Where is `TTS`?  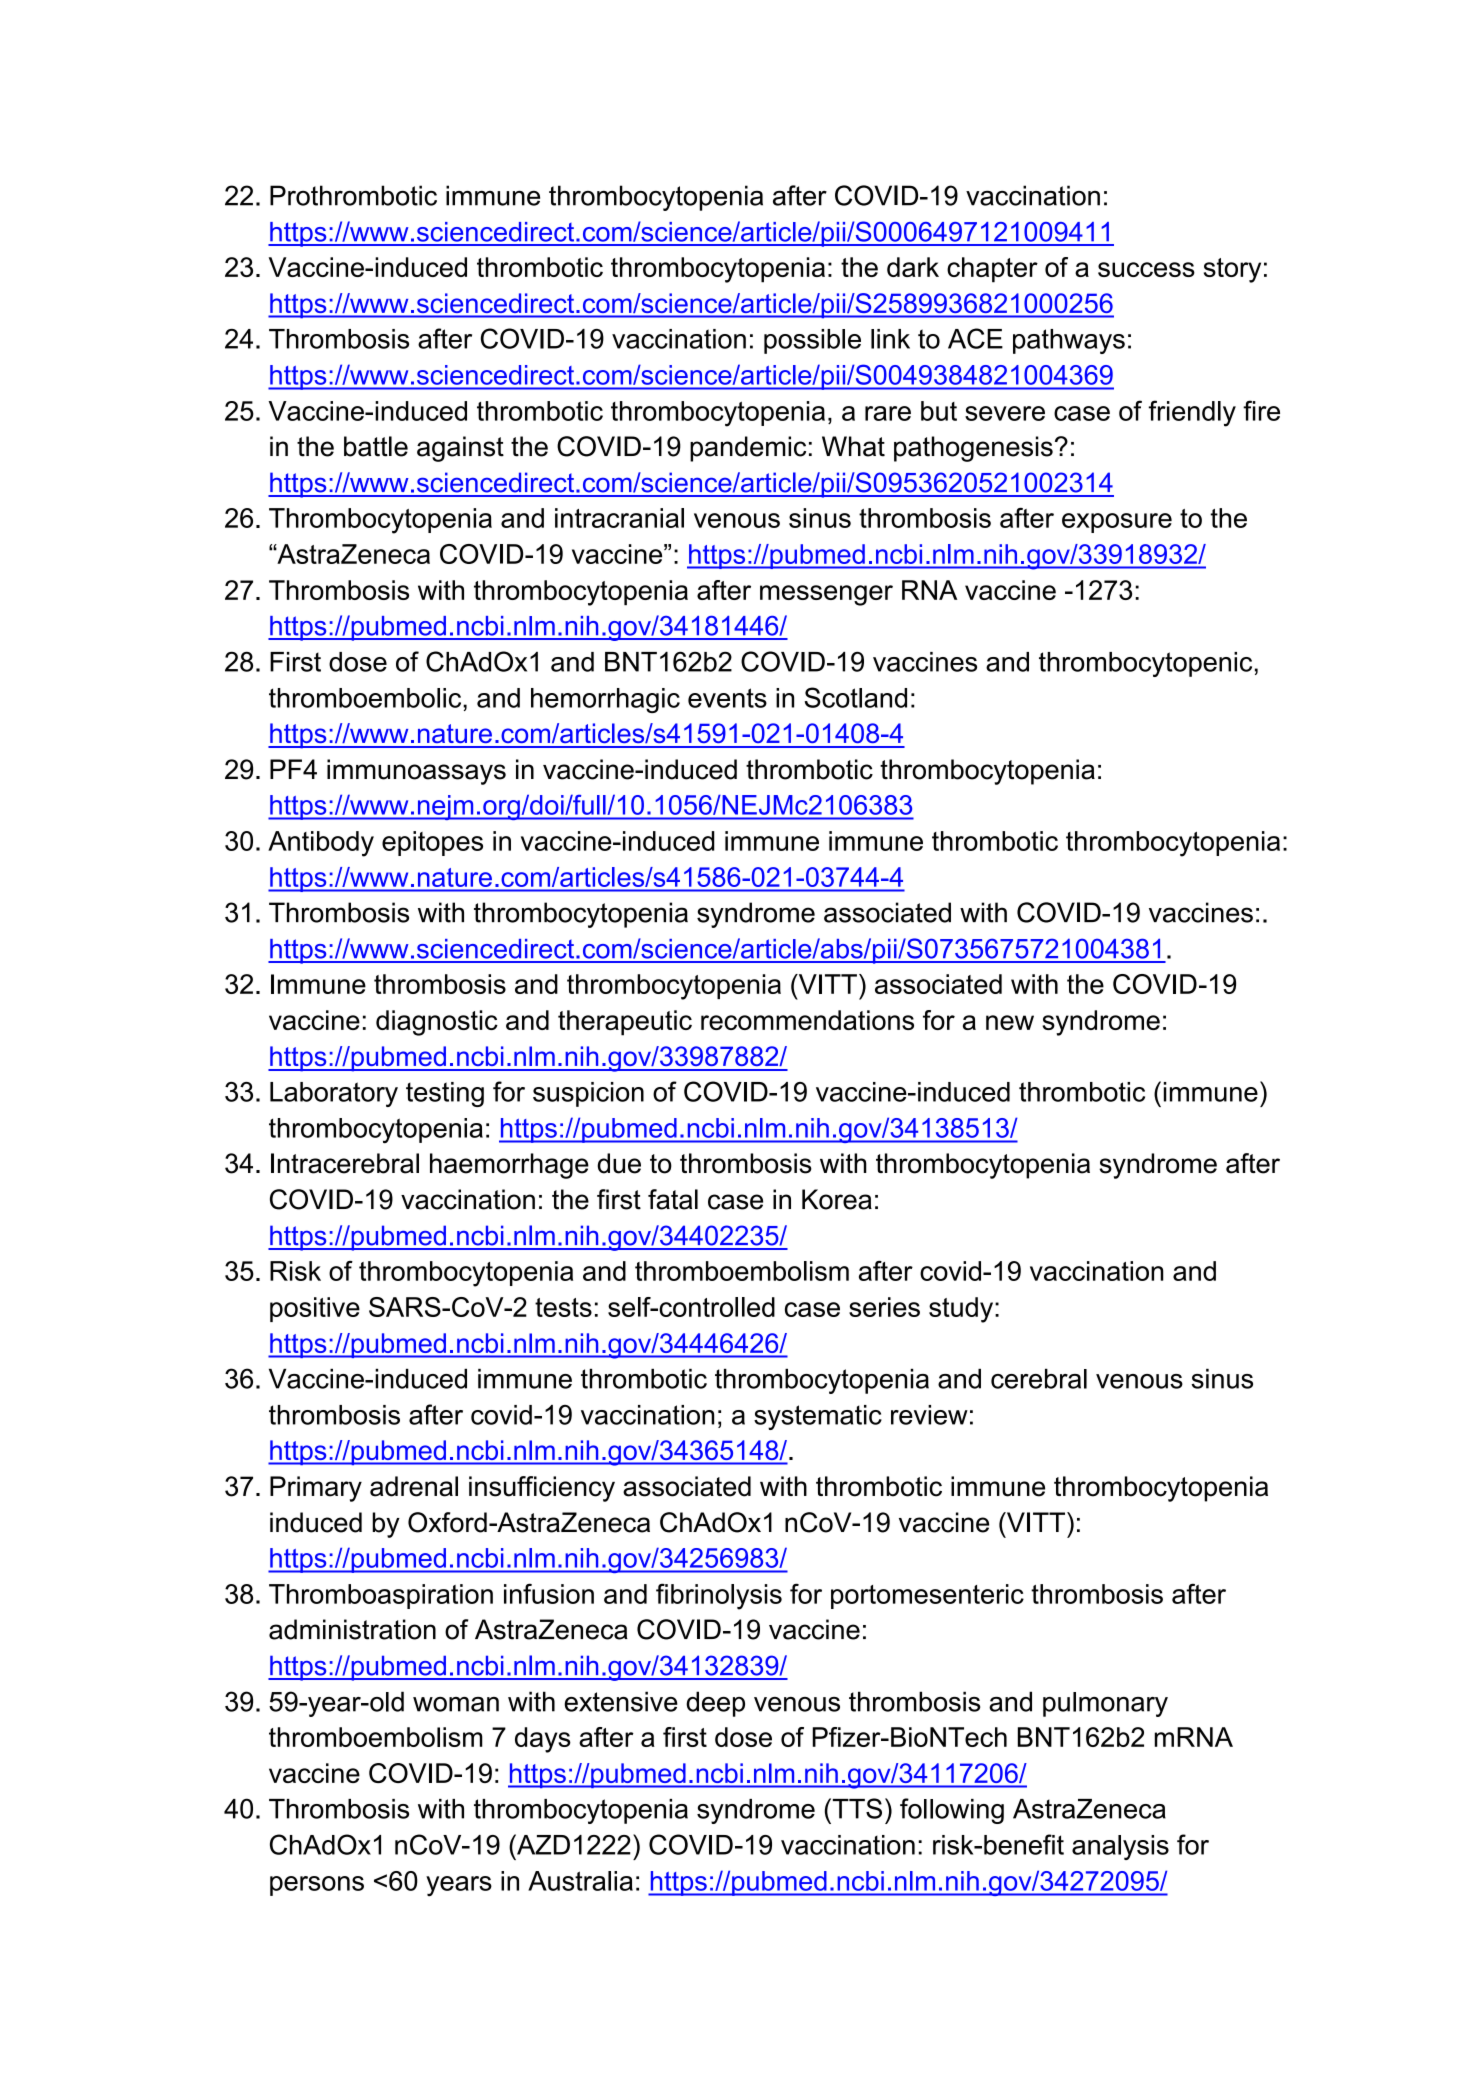
TTS is located at coordinates (856, 1808).
